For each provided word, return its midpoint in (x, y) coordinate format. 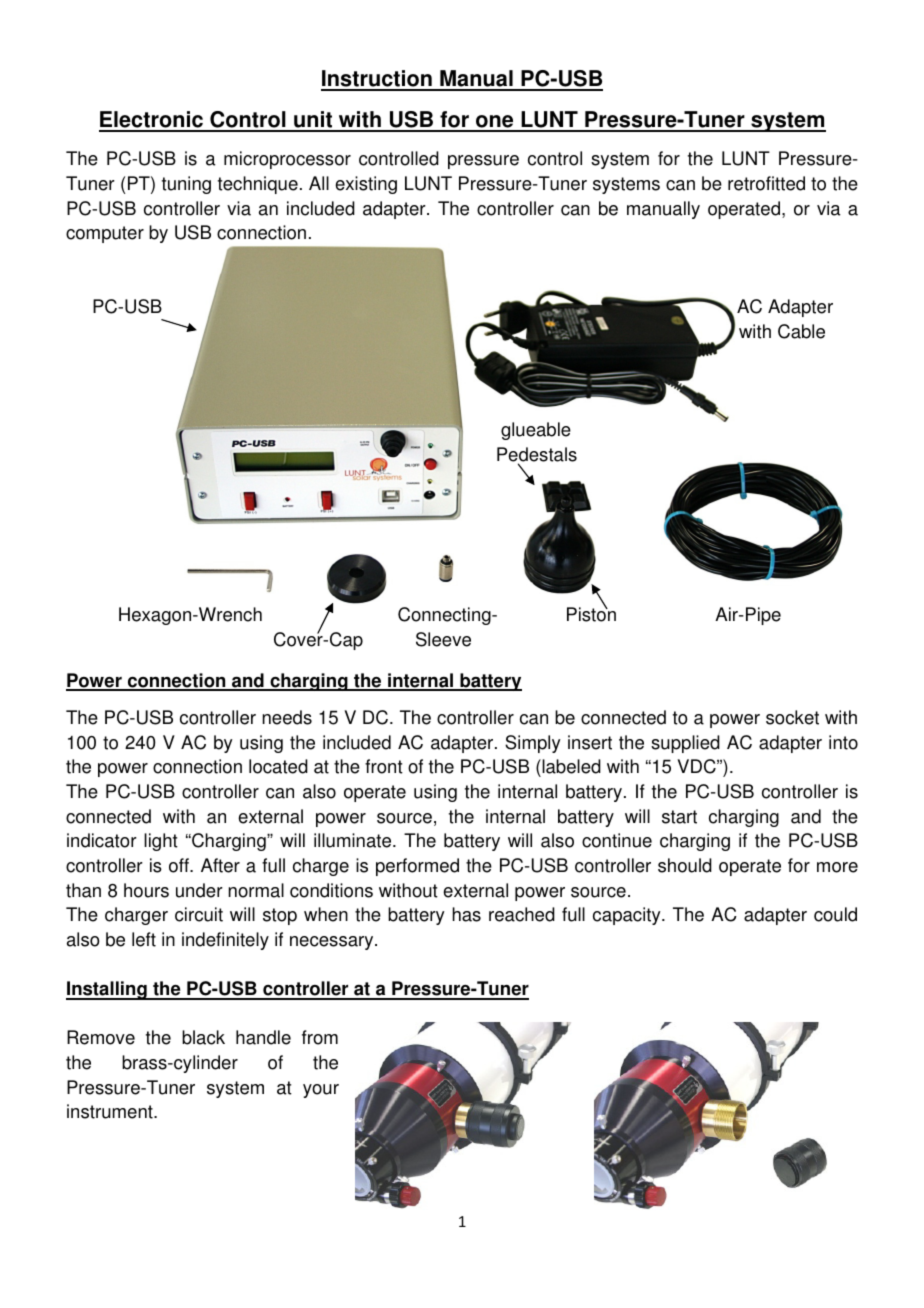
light (161, 842)
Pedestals (537, 455)
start (679, 817)
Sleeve (443, 639)
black (203, 1037)
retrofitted (766, 183)
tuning (186, 185)
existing (366, 185)
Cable (801, 331)
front (384, 766)
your (321, 1091)
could (835, 914)
